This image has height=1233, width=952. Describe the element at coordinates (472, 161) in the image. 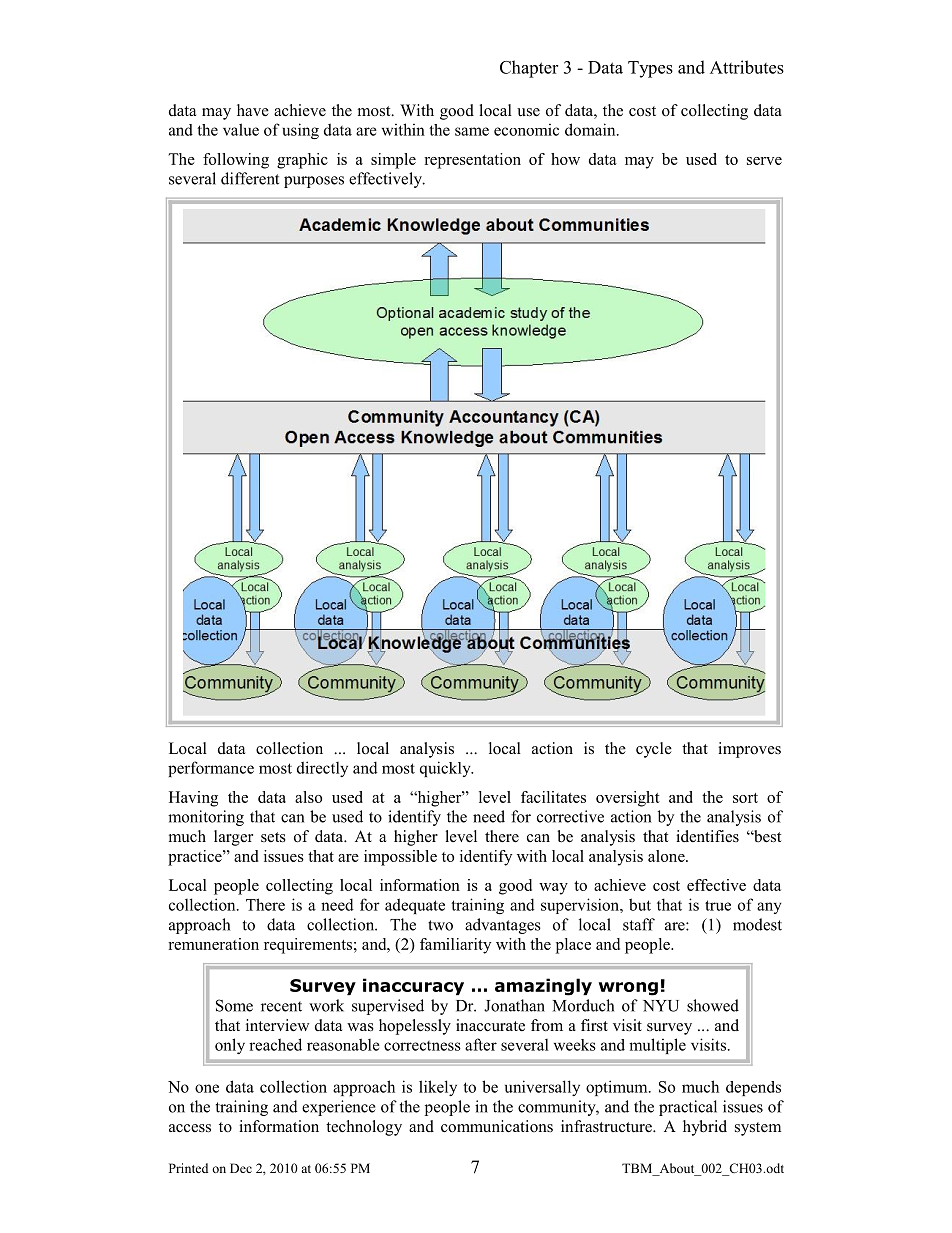

I see `representation` at that location.
